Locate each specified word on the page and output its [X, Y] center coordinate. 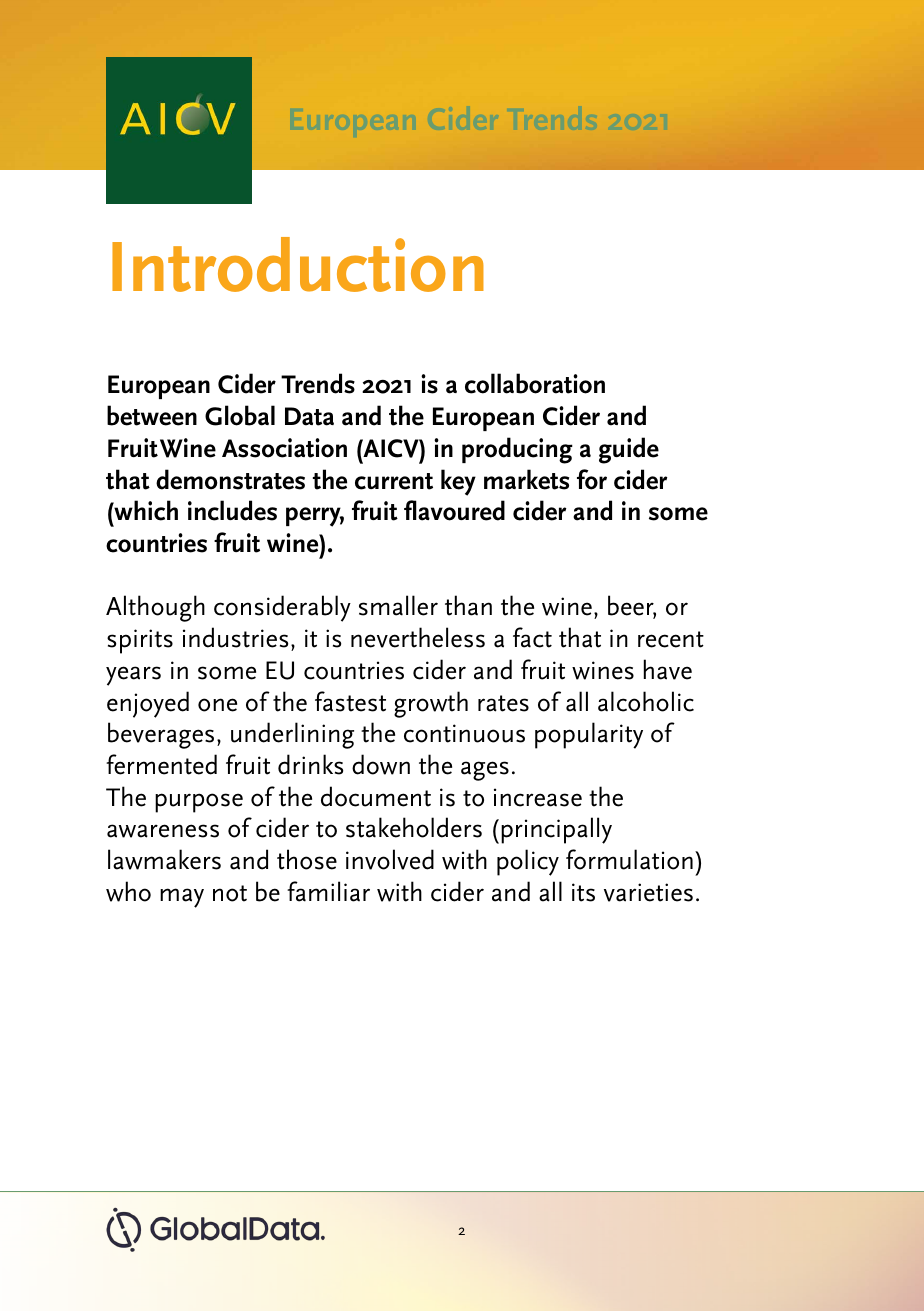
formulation [629, 859]
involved [390, 859]
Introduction [298, 264]
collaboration [535, 383]
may [182, 898]
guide [629, 450]
